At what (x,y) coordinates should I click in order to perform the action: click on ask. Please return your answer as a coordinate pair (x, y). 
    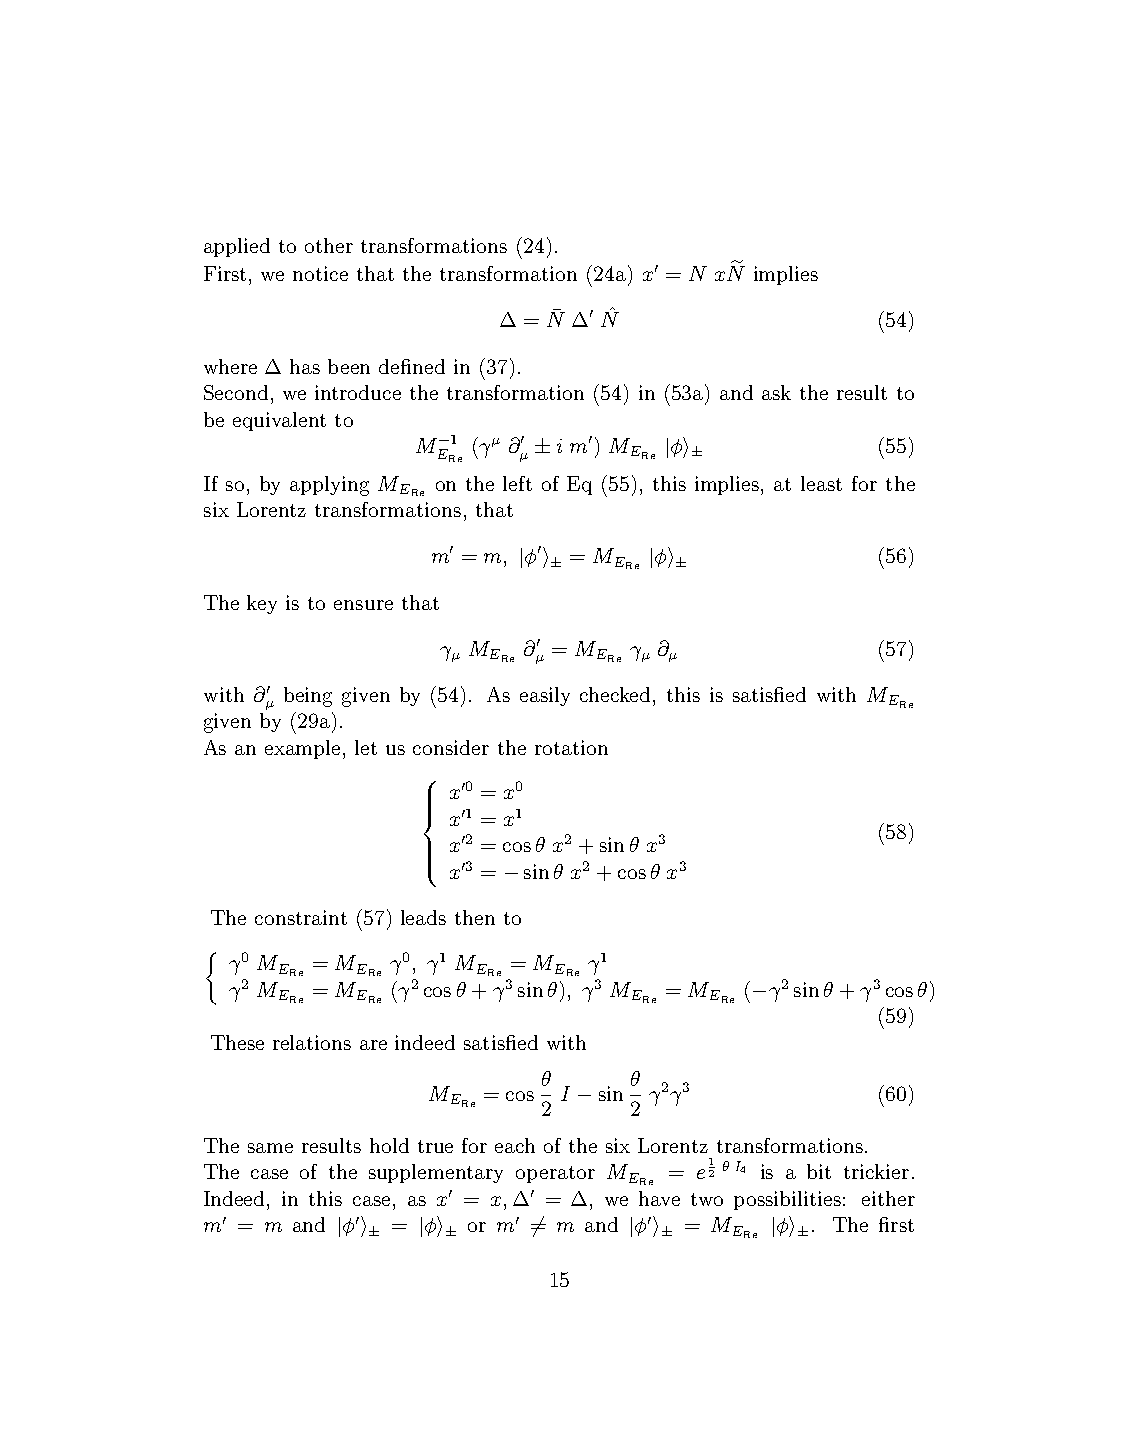
    Looking at the image, I should click on (776, 392).
